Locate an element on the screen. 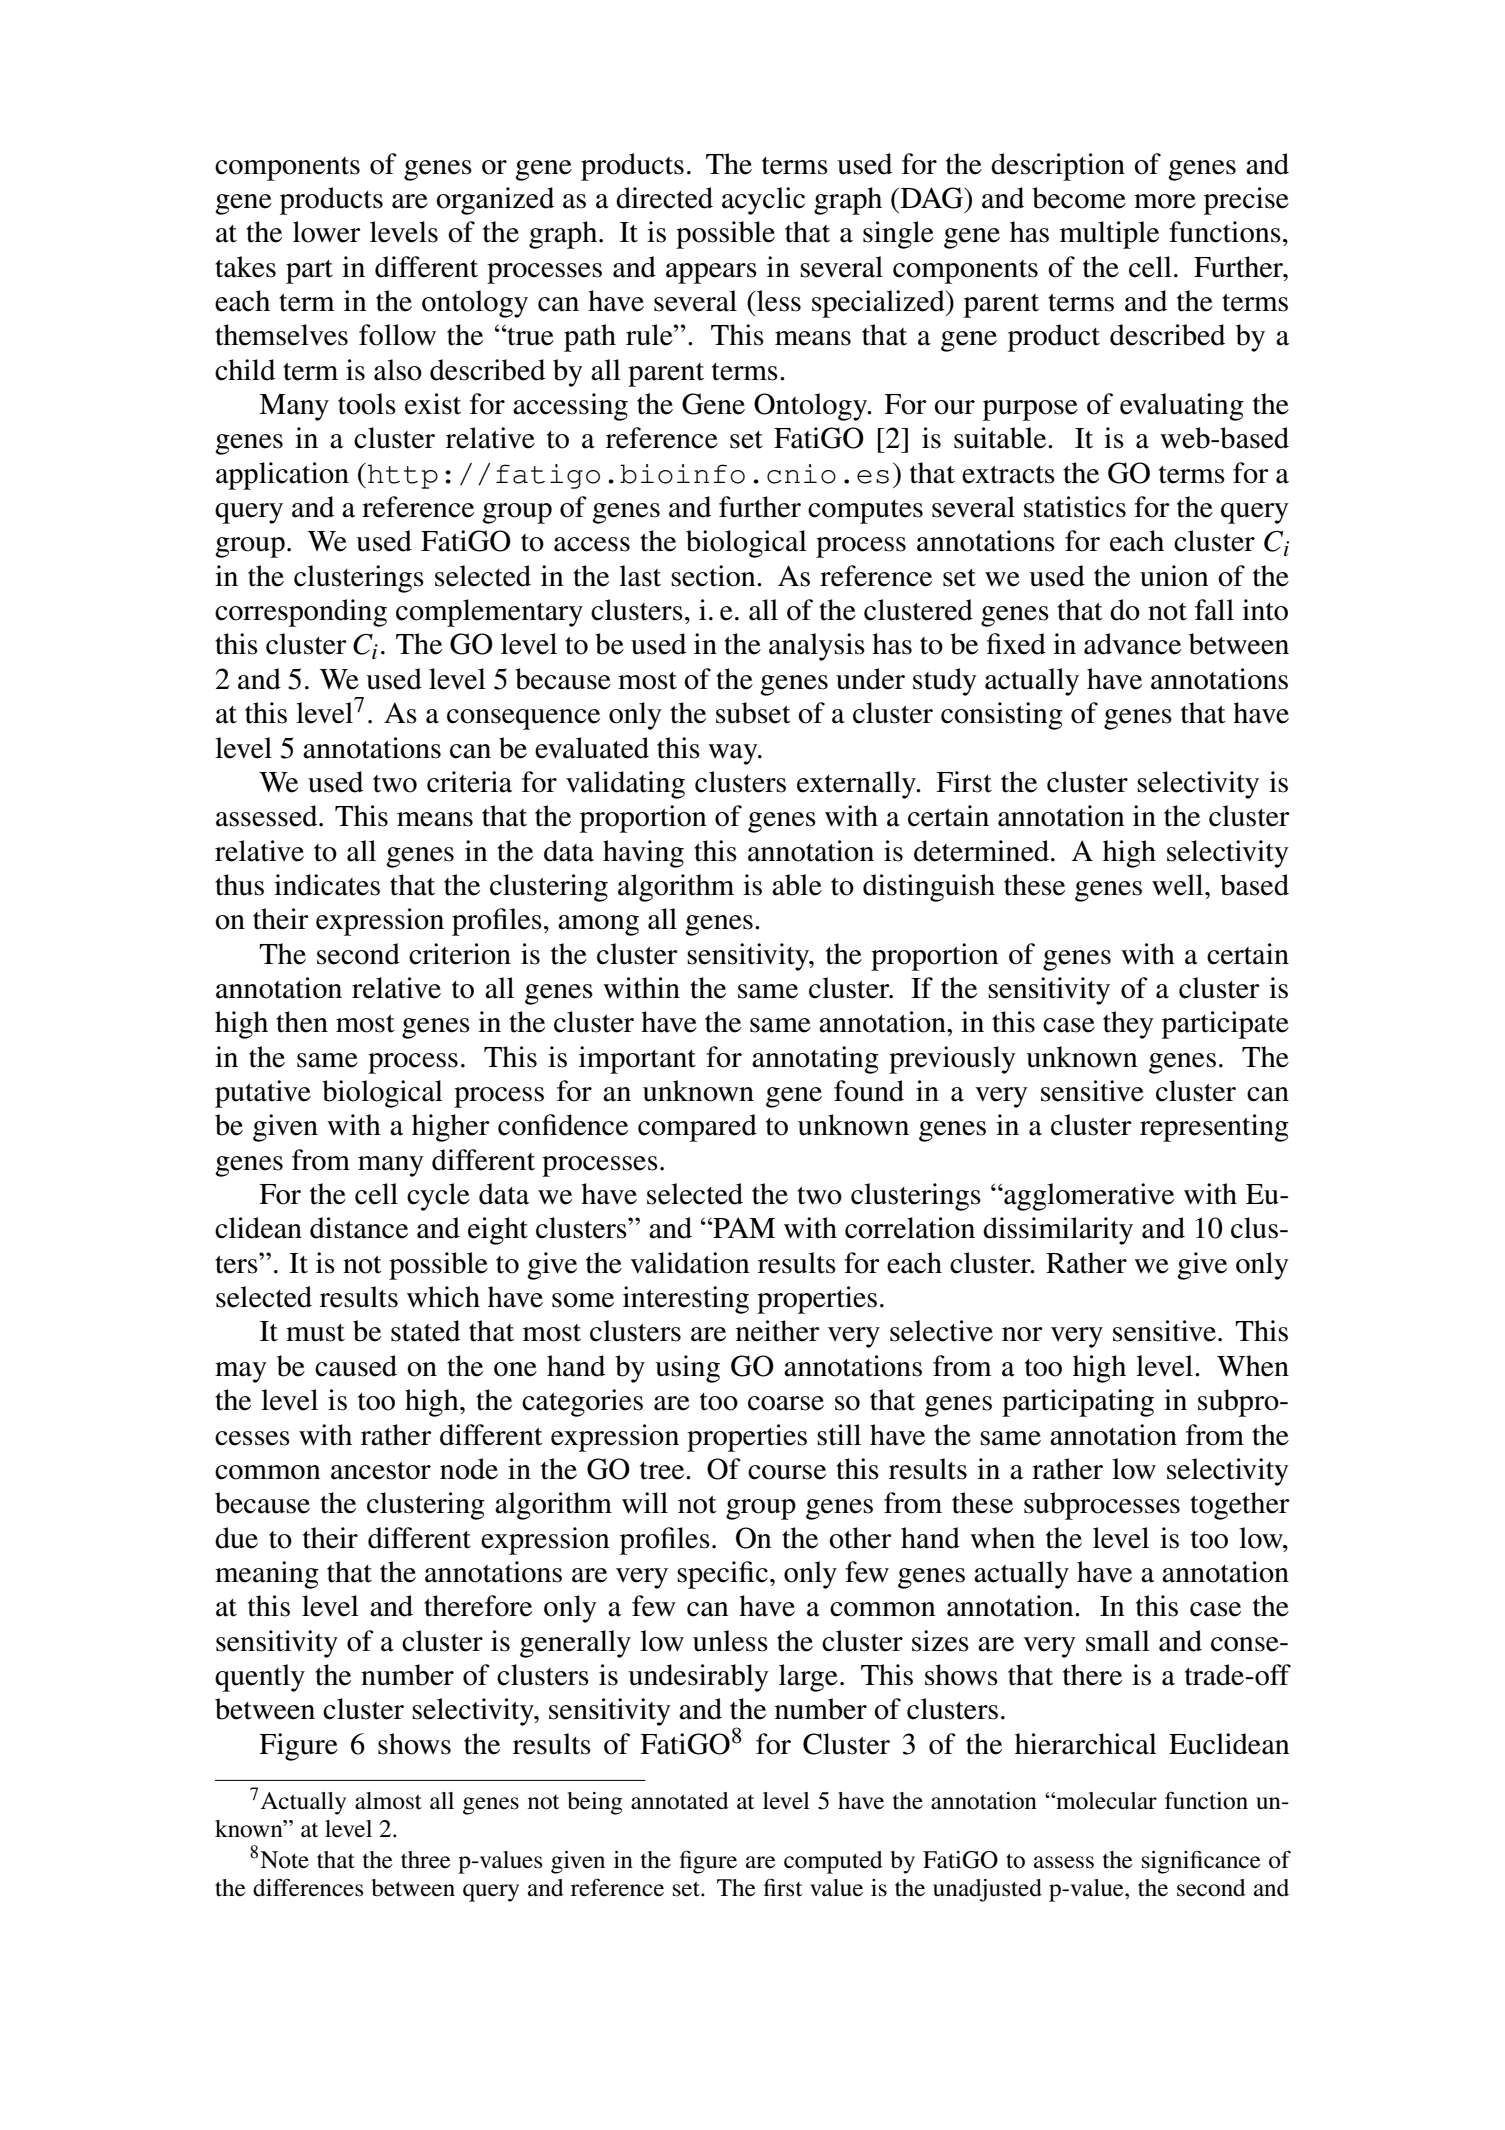  lower is located at coordinates (327, 232).
